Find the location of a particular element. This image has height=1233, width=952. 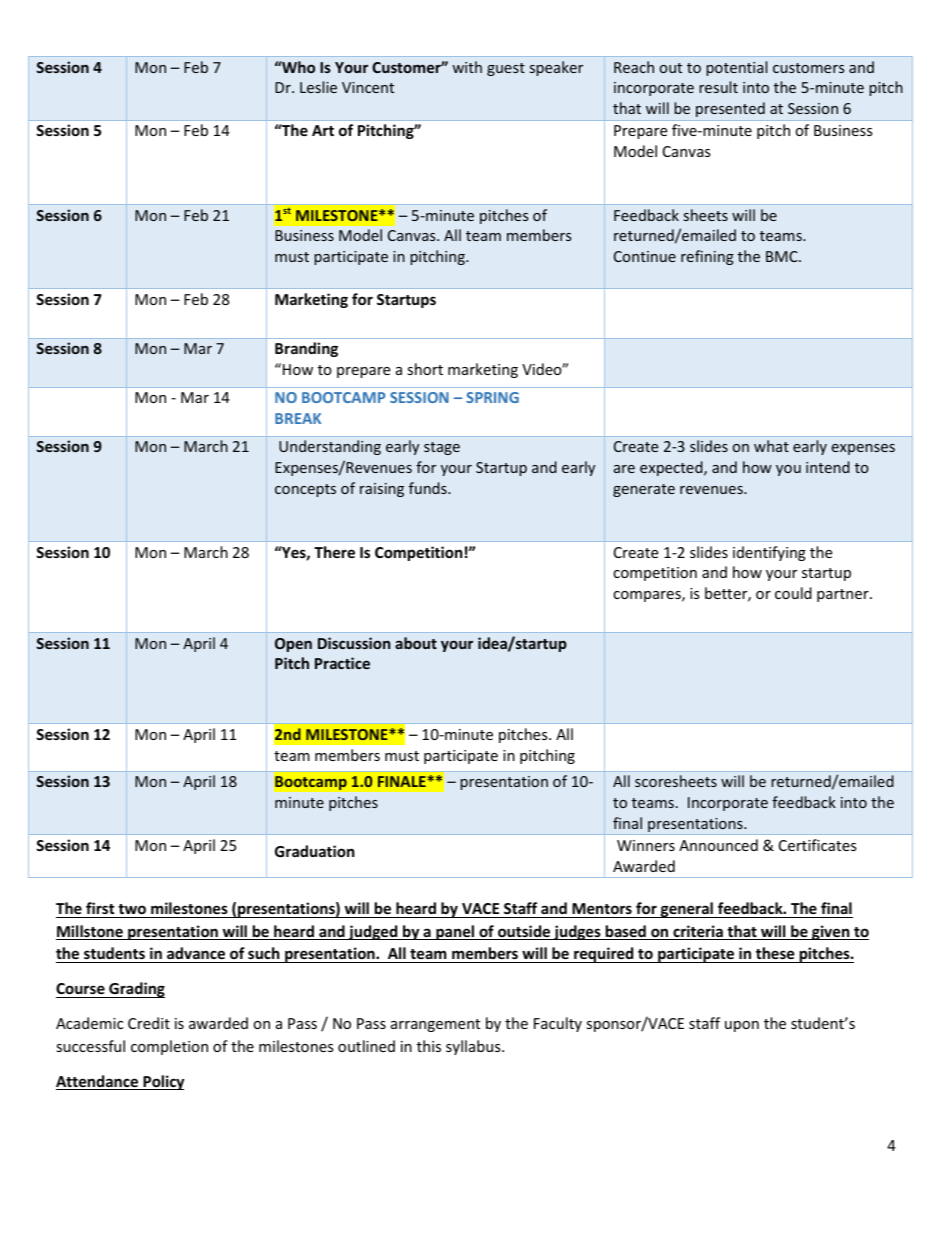

Leslie is located at coordinates (318, 87).
